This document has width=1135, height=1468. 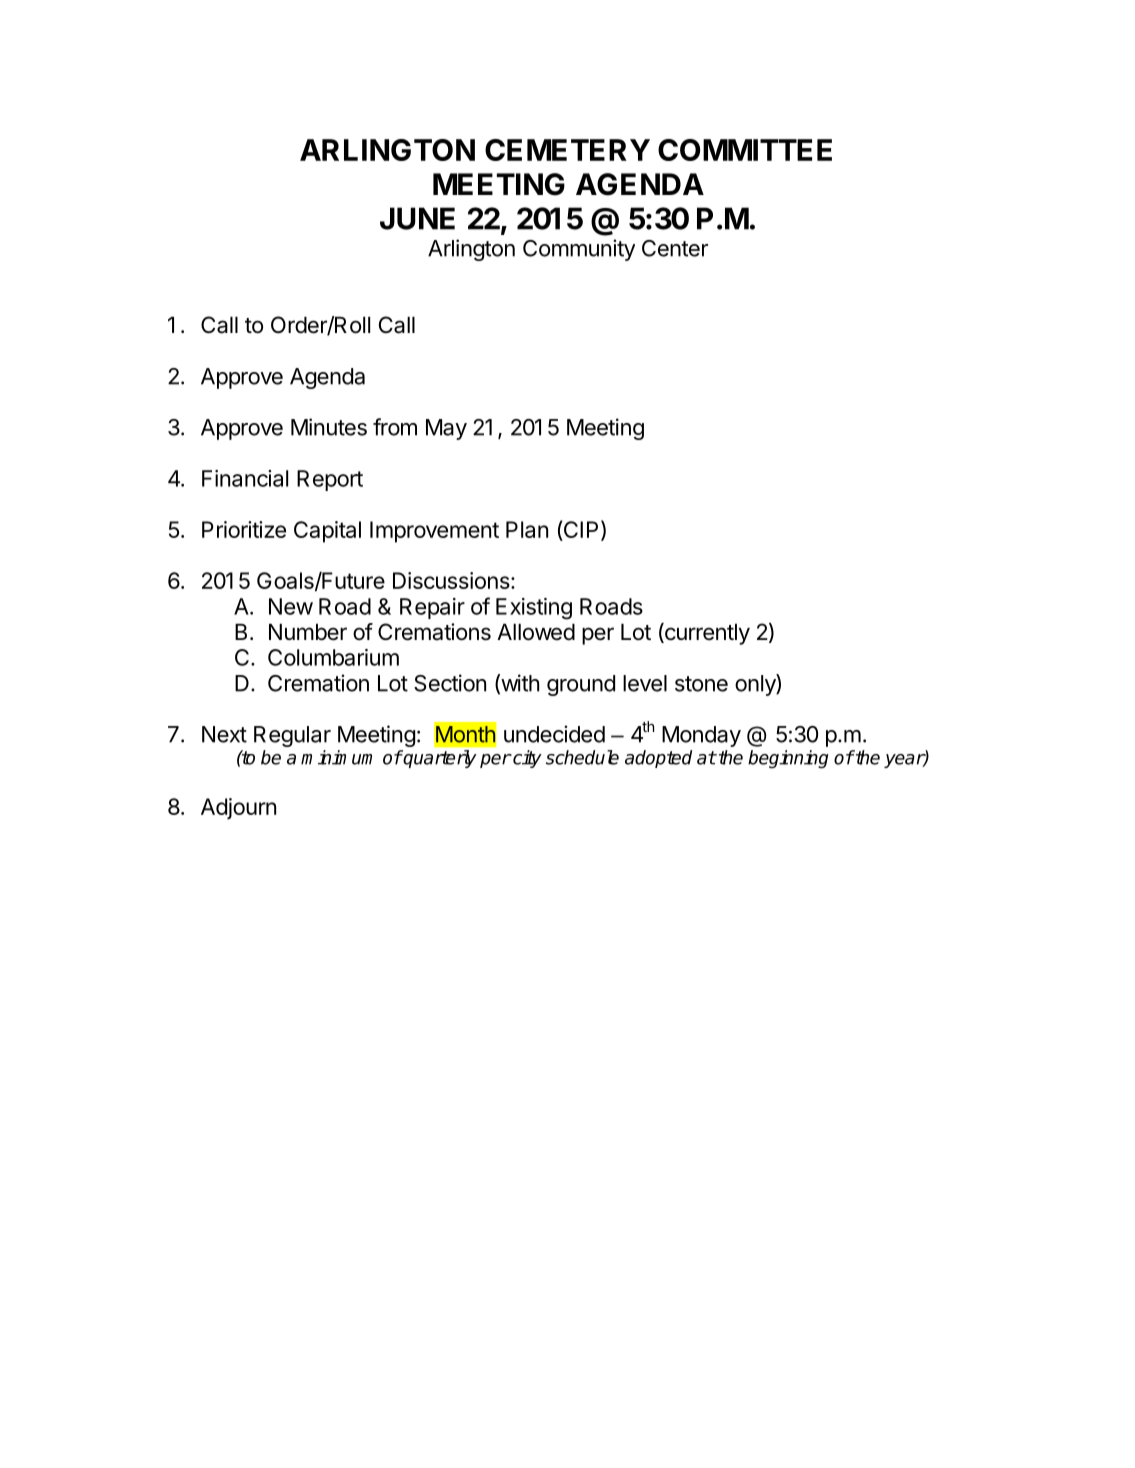 What do you see at coordinates (446, 429) in the document?
I see `May` at bounding box center [446, 429].
